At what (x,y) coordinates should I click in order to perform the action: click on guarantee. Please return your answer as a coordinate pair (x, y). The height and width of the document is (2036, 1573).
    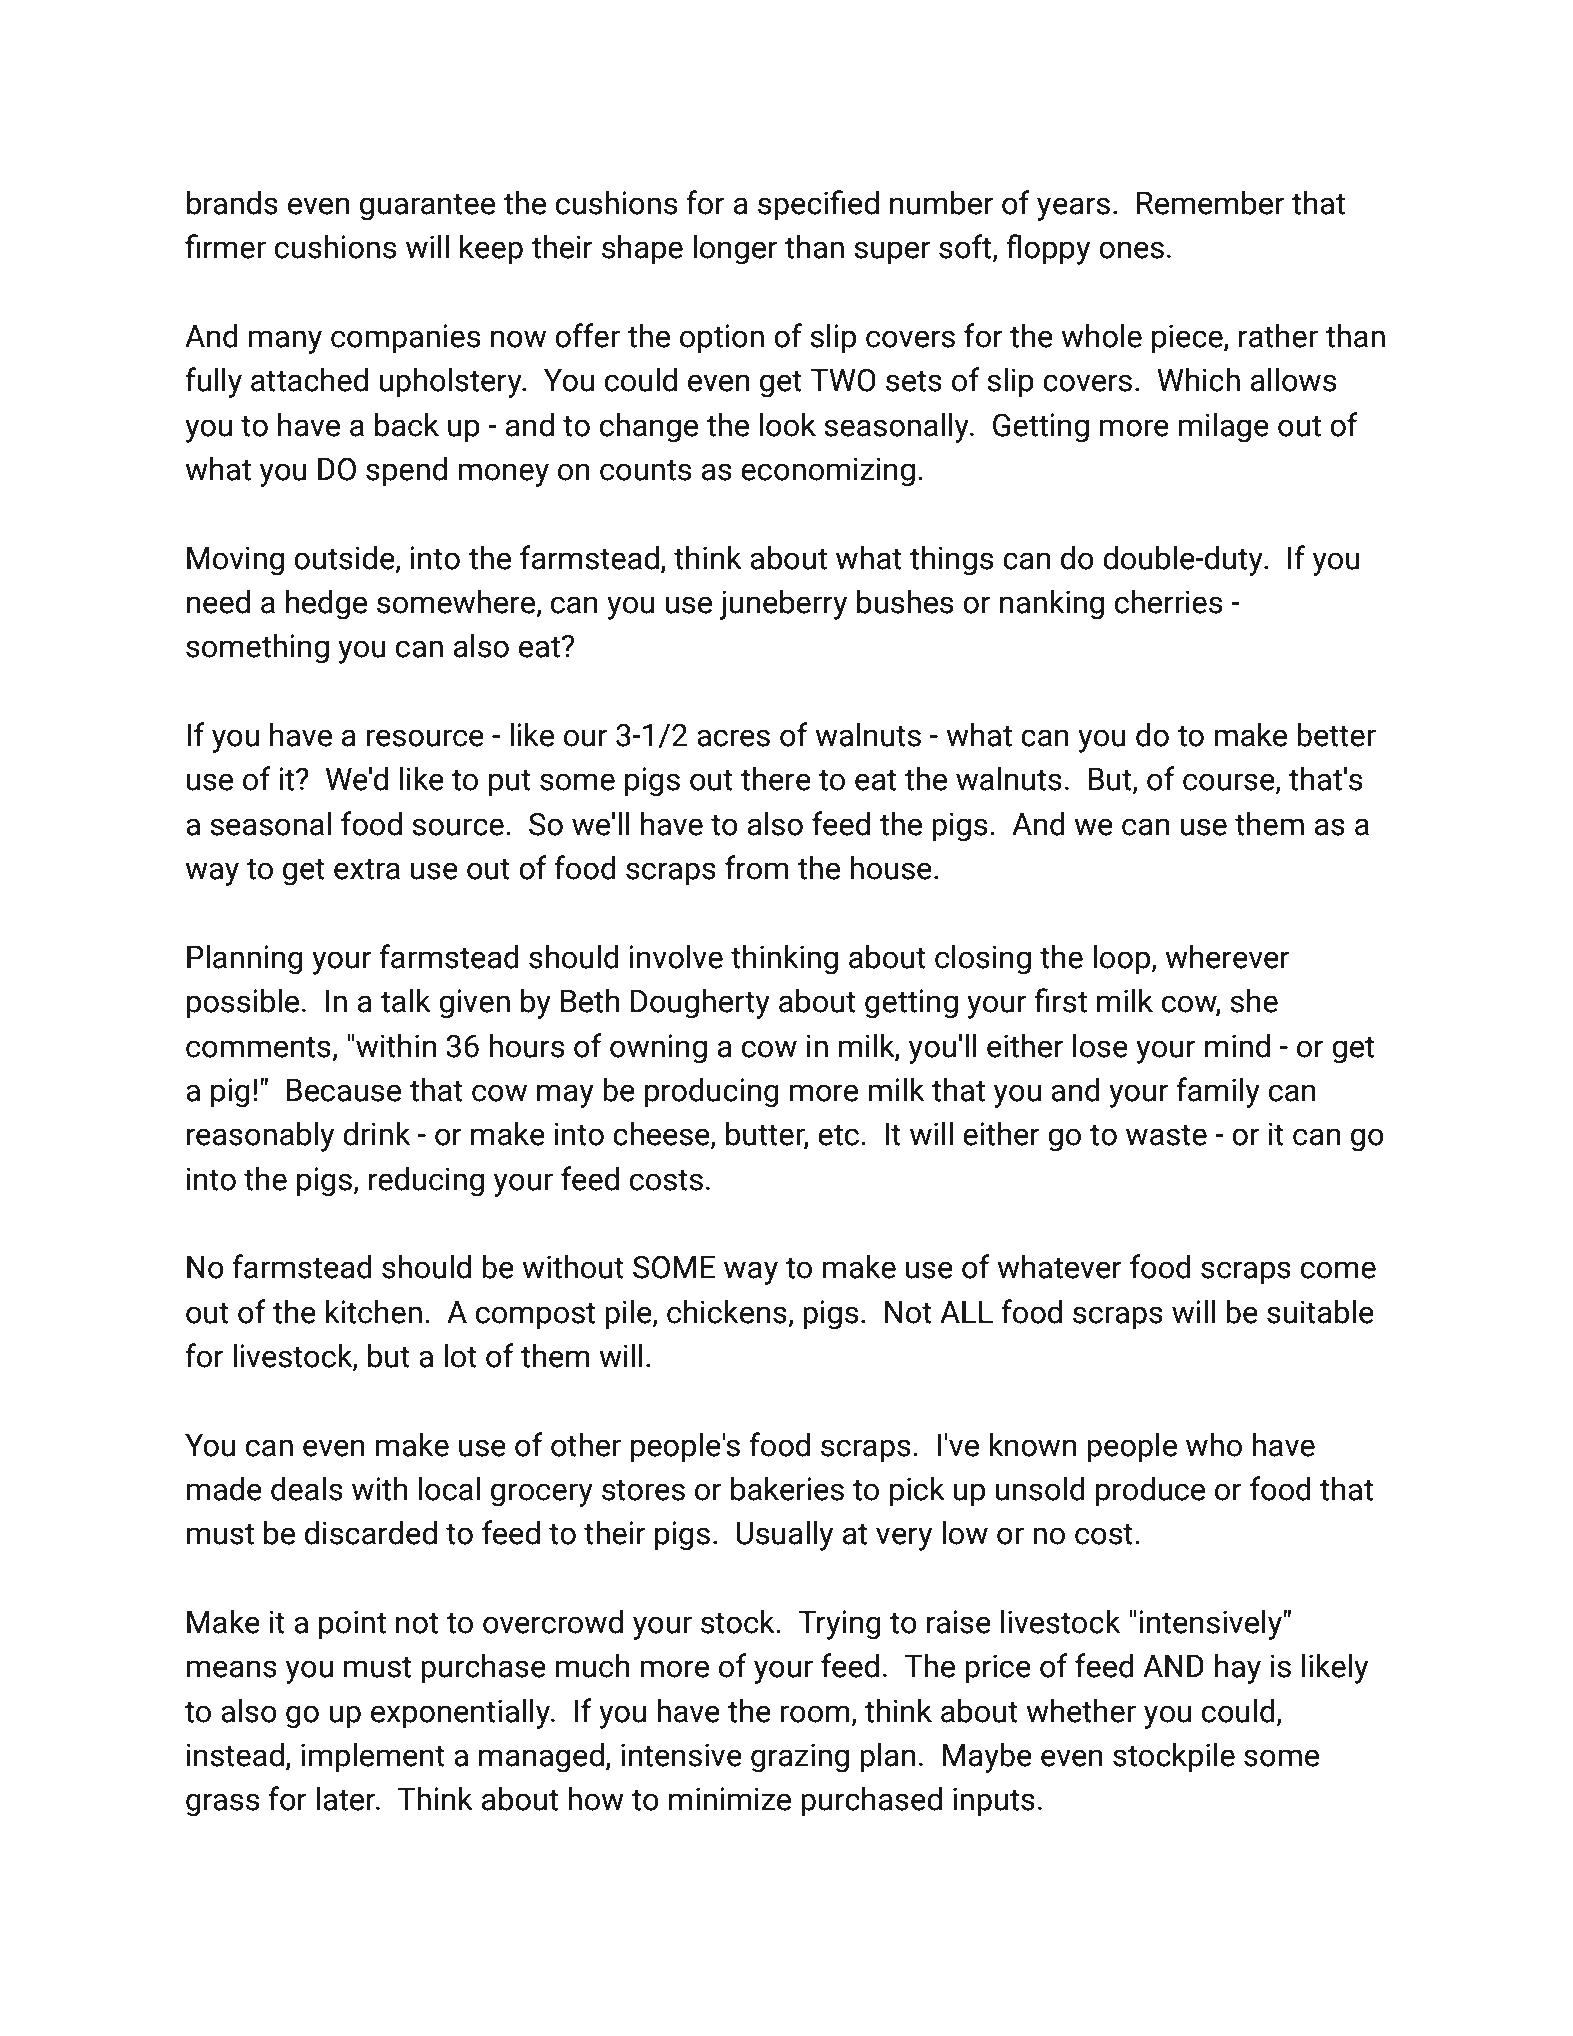
    Looking at the image, I should click on (427, 207).
